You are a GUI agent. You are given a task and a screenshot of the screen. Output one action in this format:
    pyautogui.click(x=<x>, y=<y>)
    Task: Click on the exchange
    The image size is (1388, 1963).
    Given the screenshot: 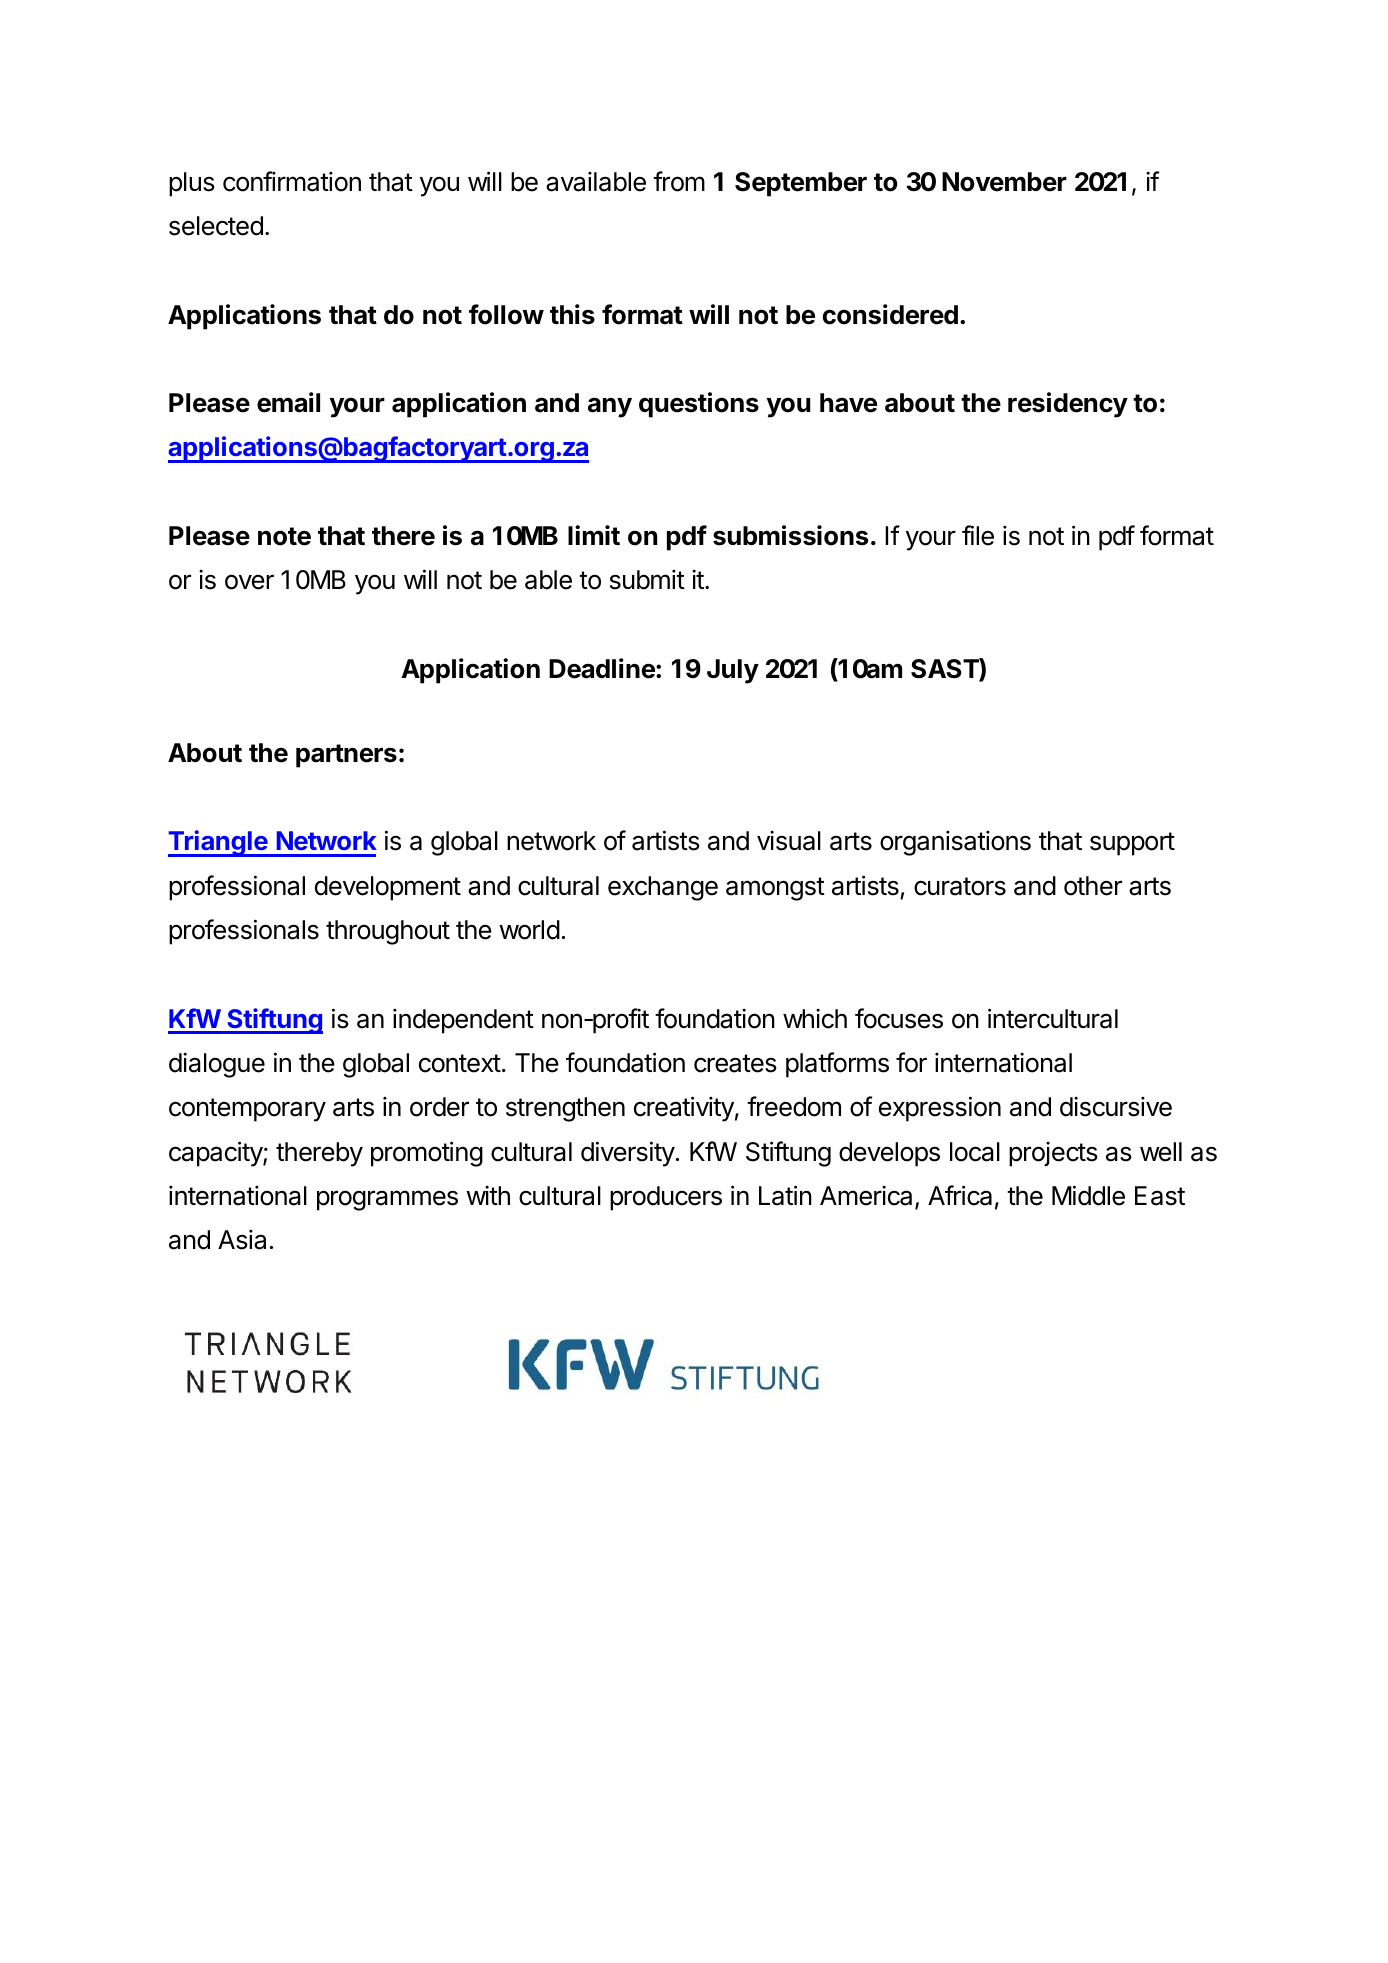 What is the action you would take?
    pyautogui.click(x=663, y=888)
